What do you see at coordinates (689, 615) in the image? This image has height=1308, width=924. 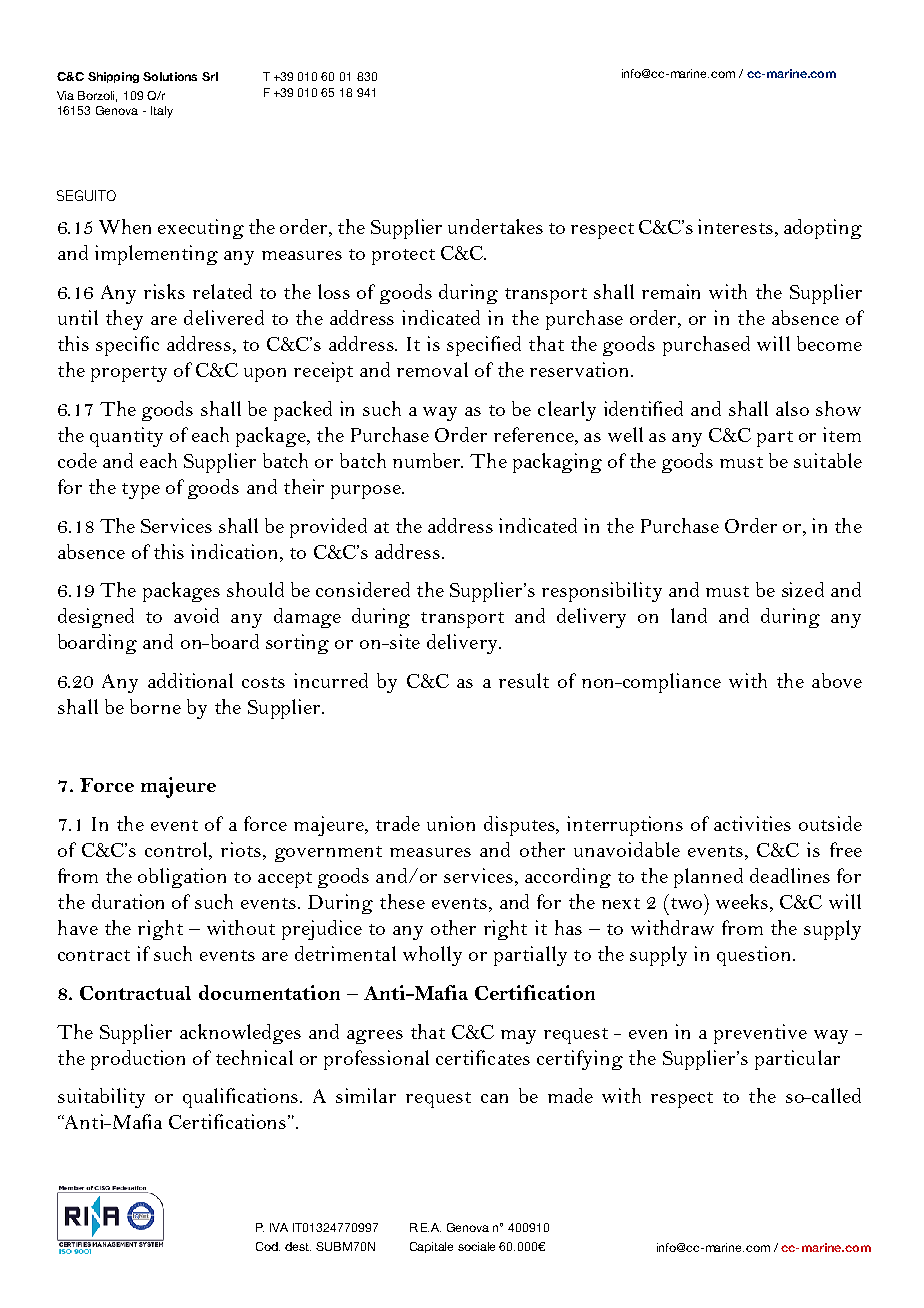 I see `land` at bounding box center [689, 615].
